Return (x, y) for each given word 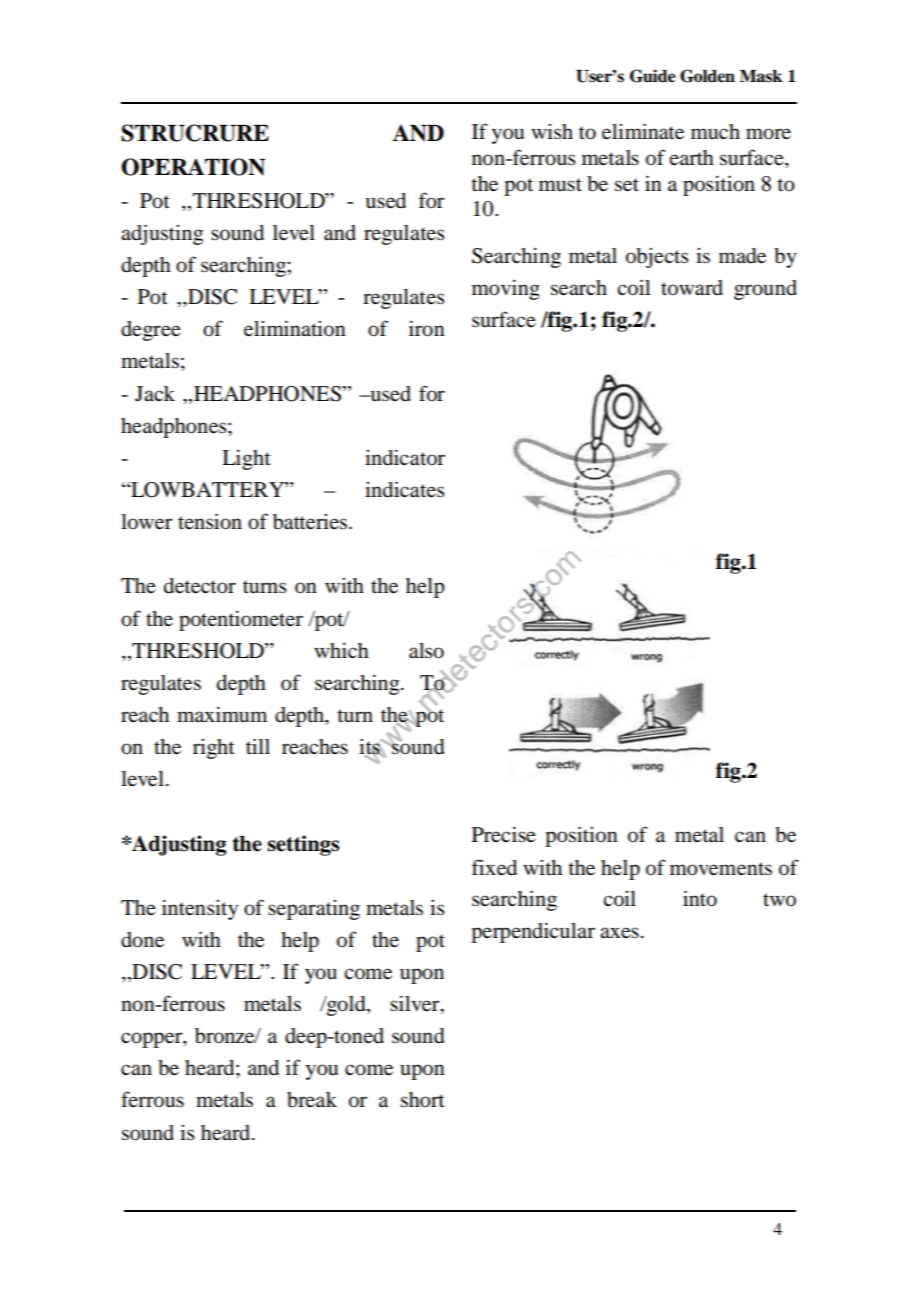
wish (552, 131)
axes (619, 933)
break (312, 1100)
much (715, 132)
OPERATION (193, 167)
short (423, 1100)
